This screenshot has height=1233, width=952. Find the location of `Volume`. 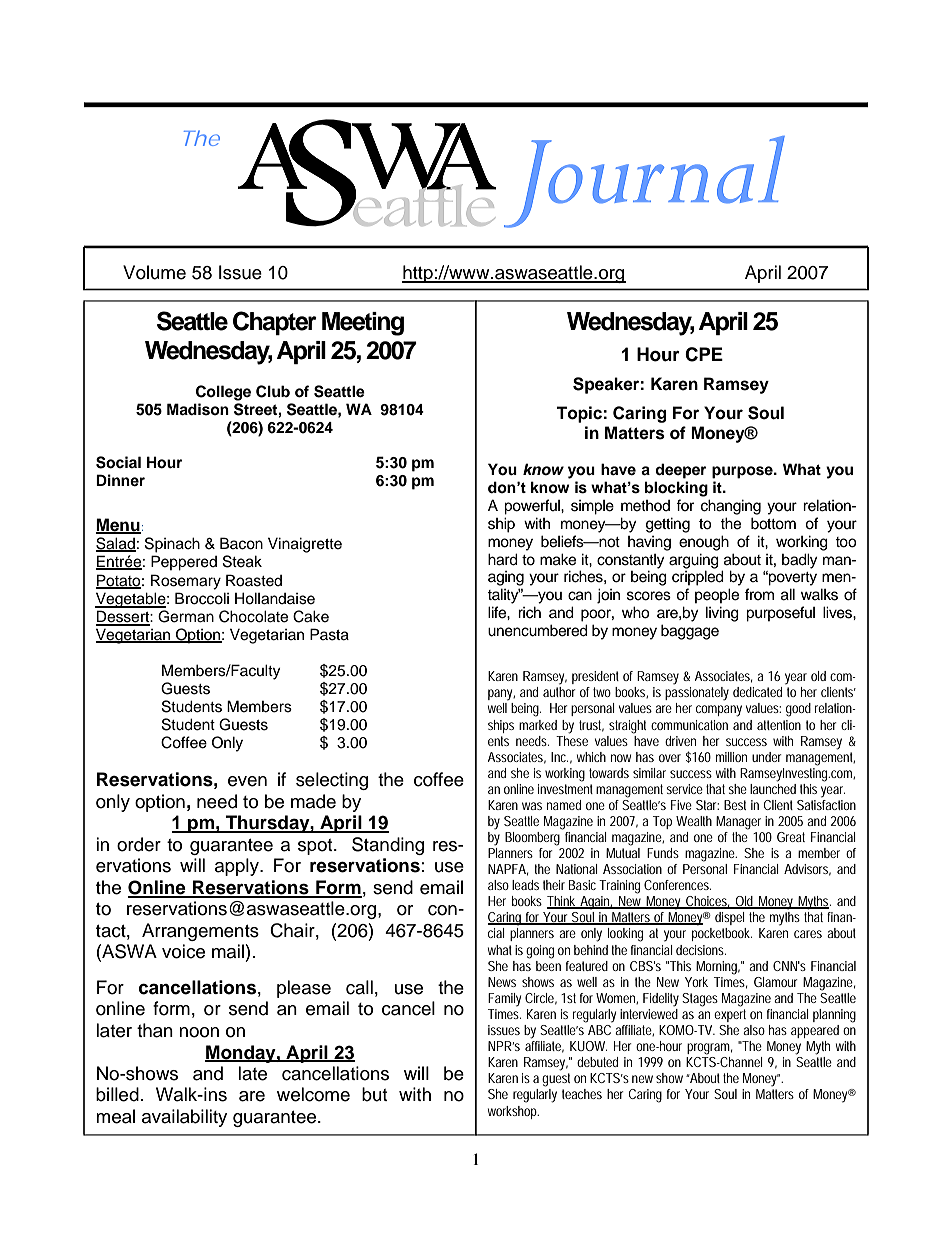

Volume is located at coordinates (154, 272).
